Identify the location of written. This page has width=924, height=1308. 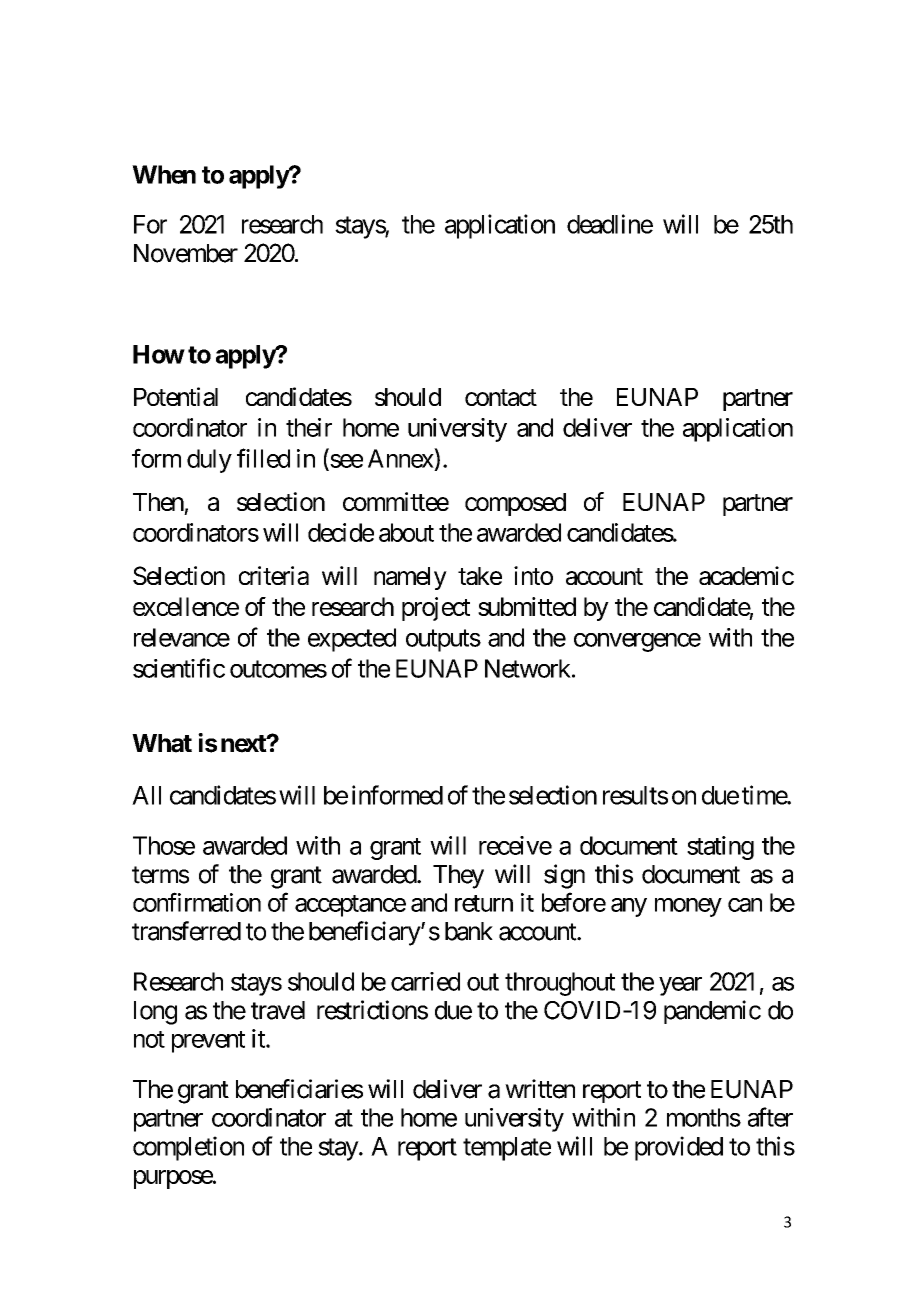
(540, 1089).
